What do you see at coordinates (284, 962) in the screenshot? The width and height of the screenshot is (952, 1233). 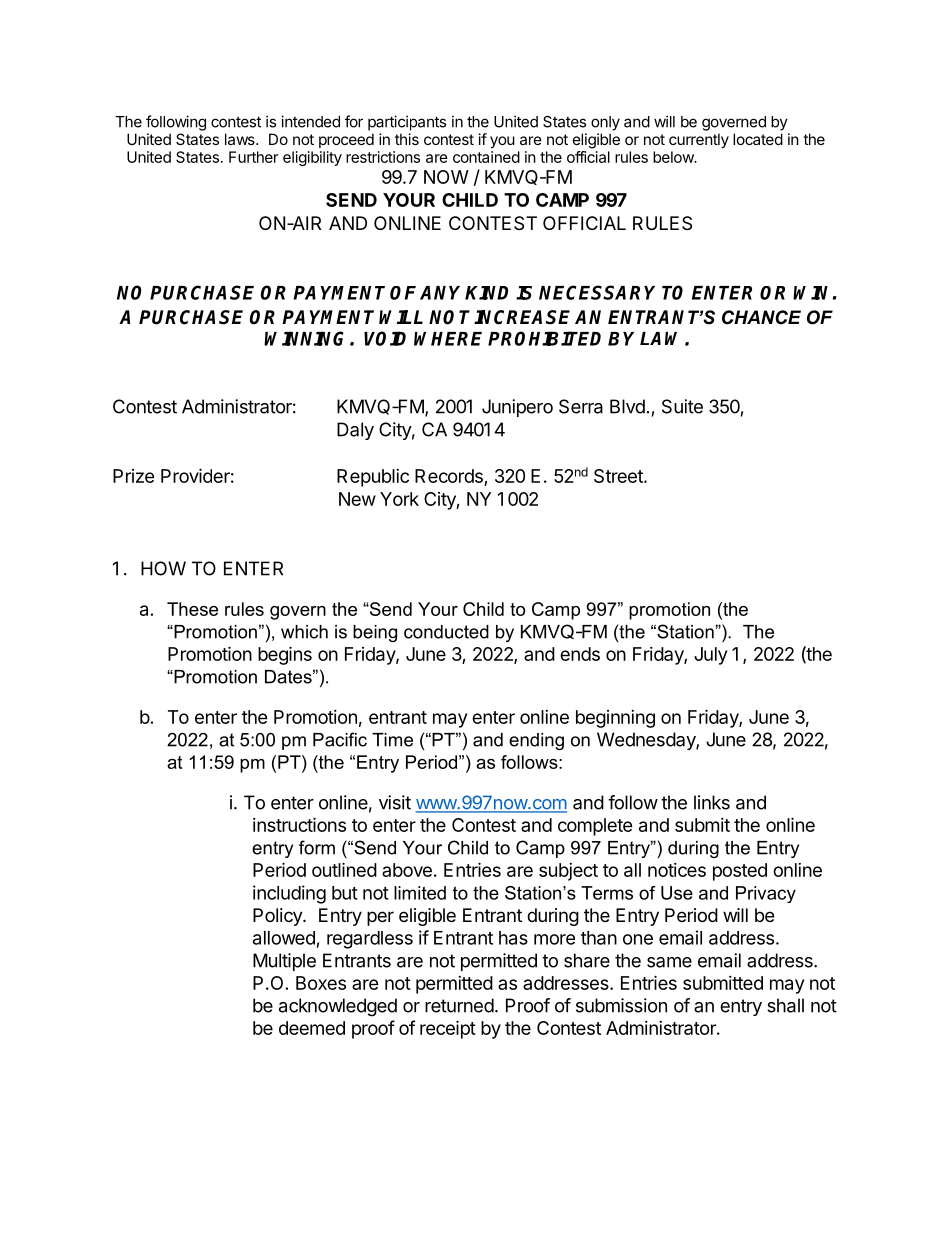 I see `Multiple` at bounding box center [284, 962].
